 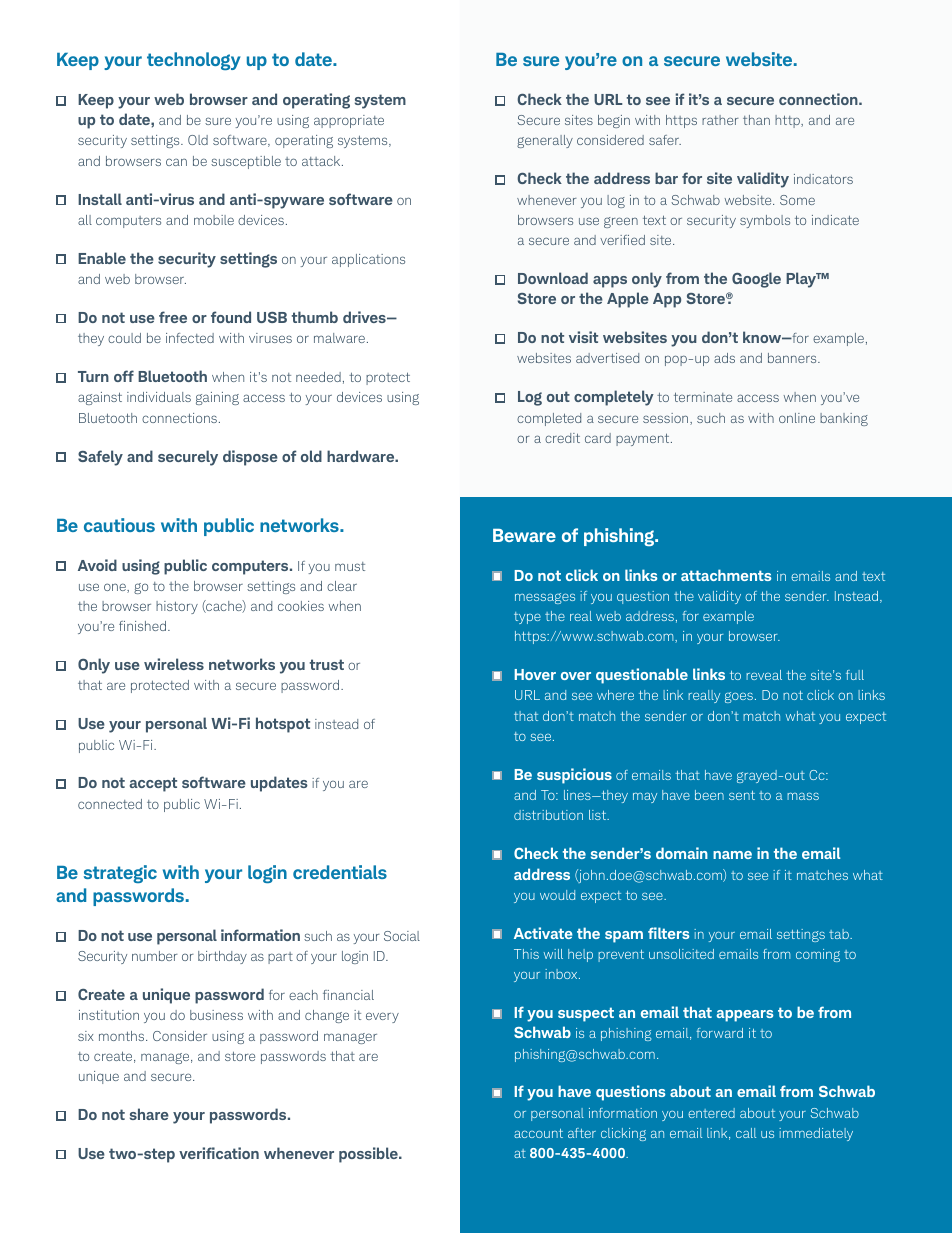 What do you see at coordinates (155, 956) in the screenshot?
I see `number` at bounding box center [155, 956].
